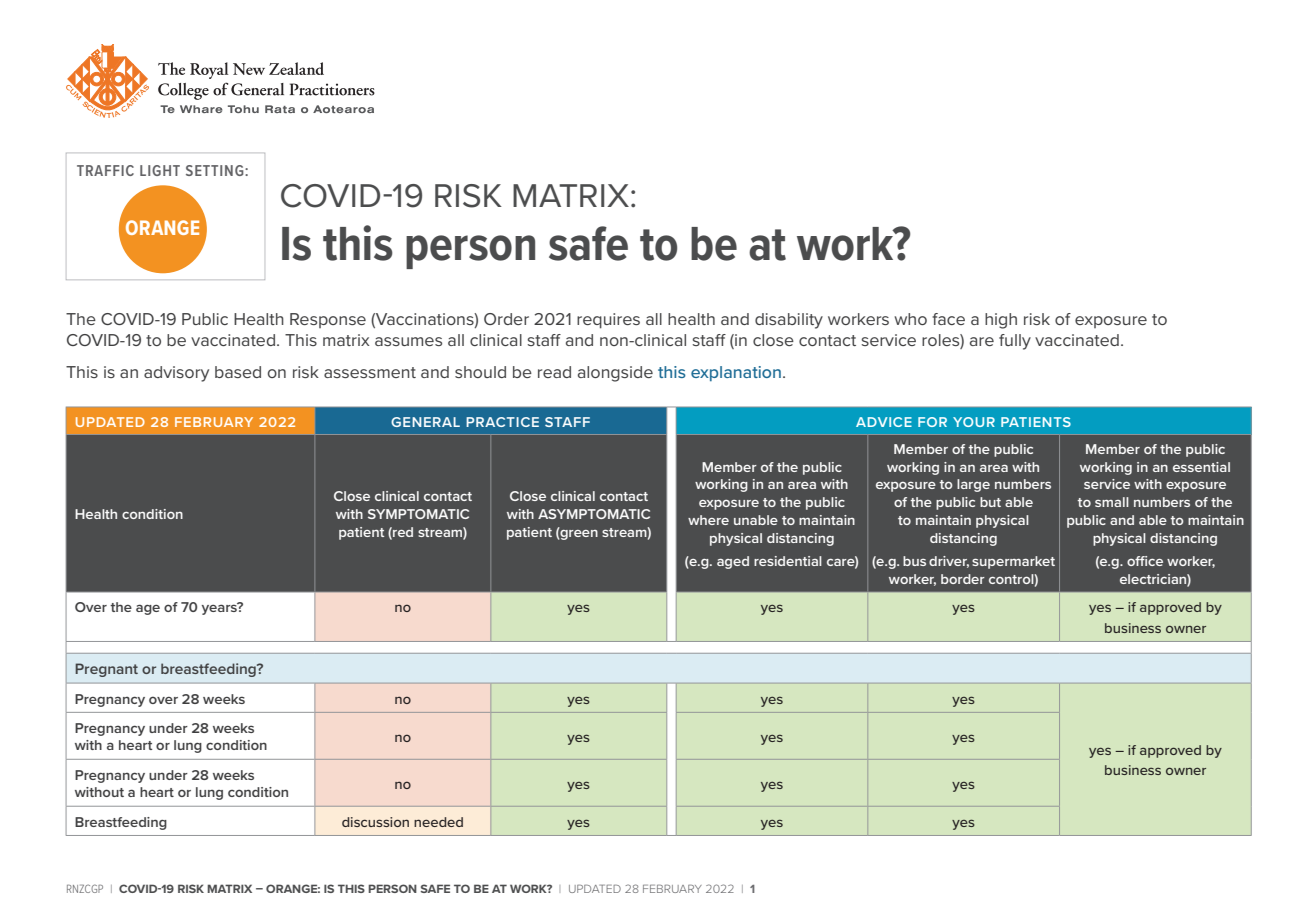 The image size is (1308, 924). Describe the element at coordinates (425, 422) in the screenshot. I see `GENERAL` at that location.
